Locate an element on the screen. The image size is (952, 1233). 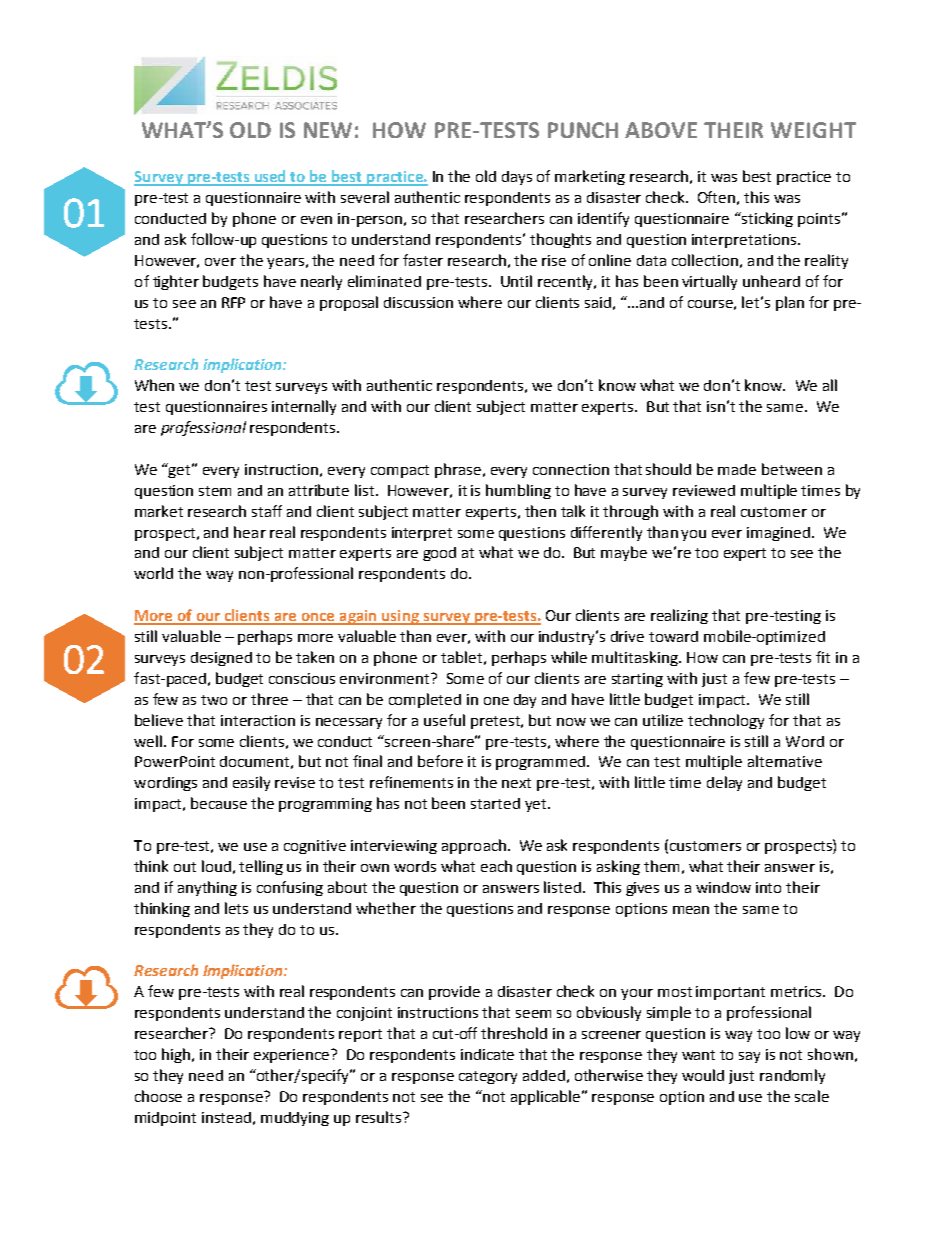
used is located at coordinates (270, 177).
